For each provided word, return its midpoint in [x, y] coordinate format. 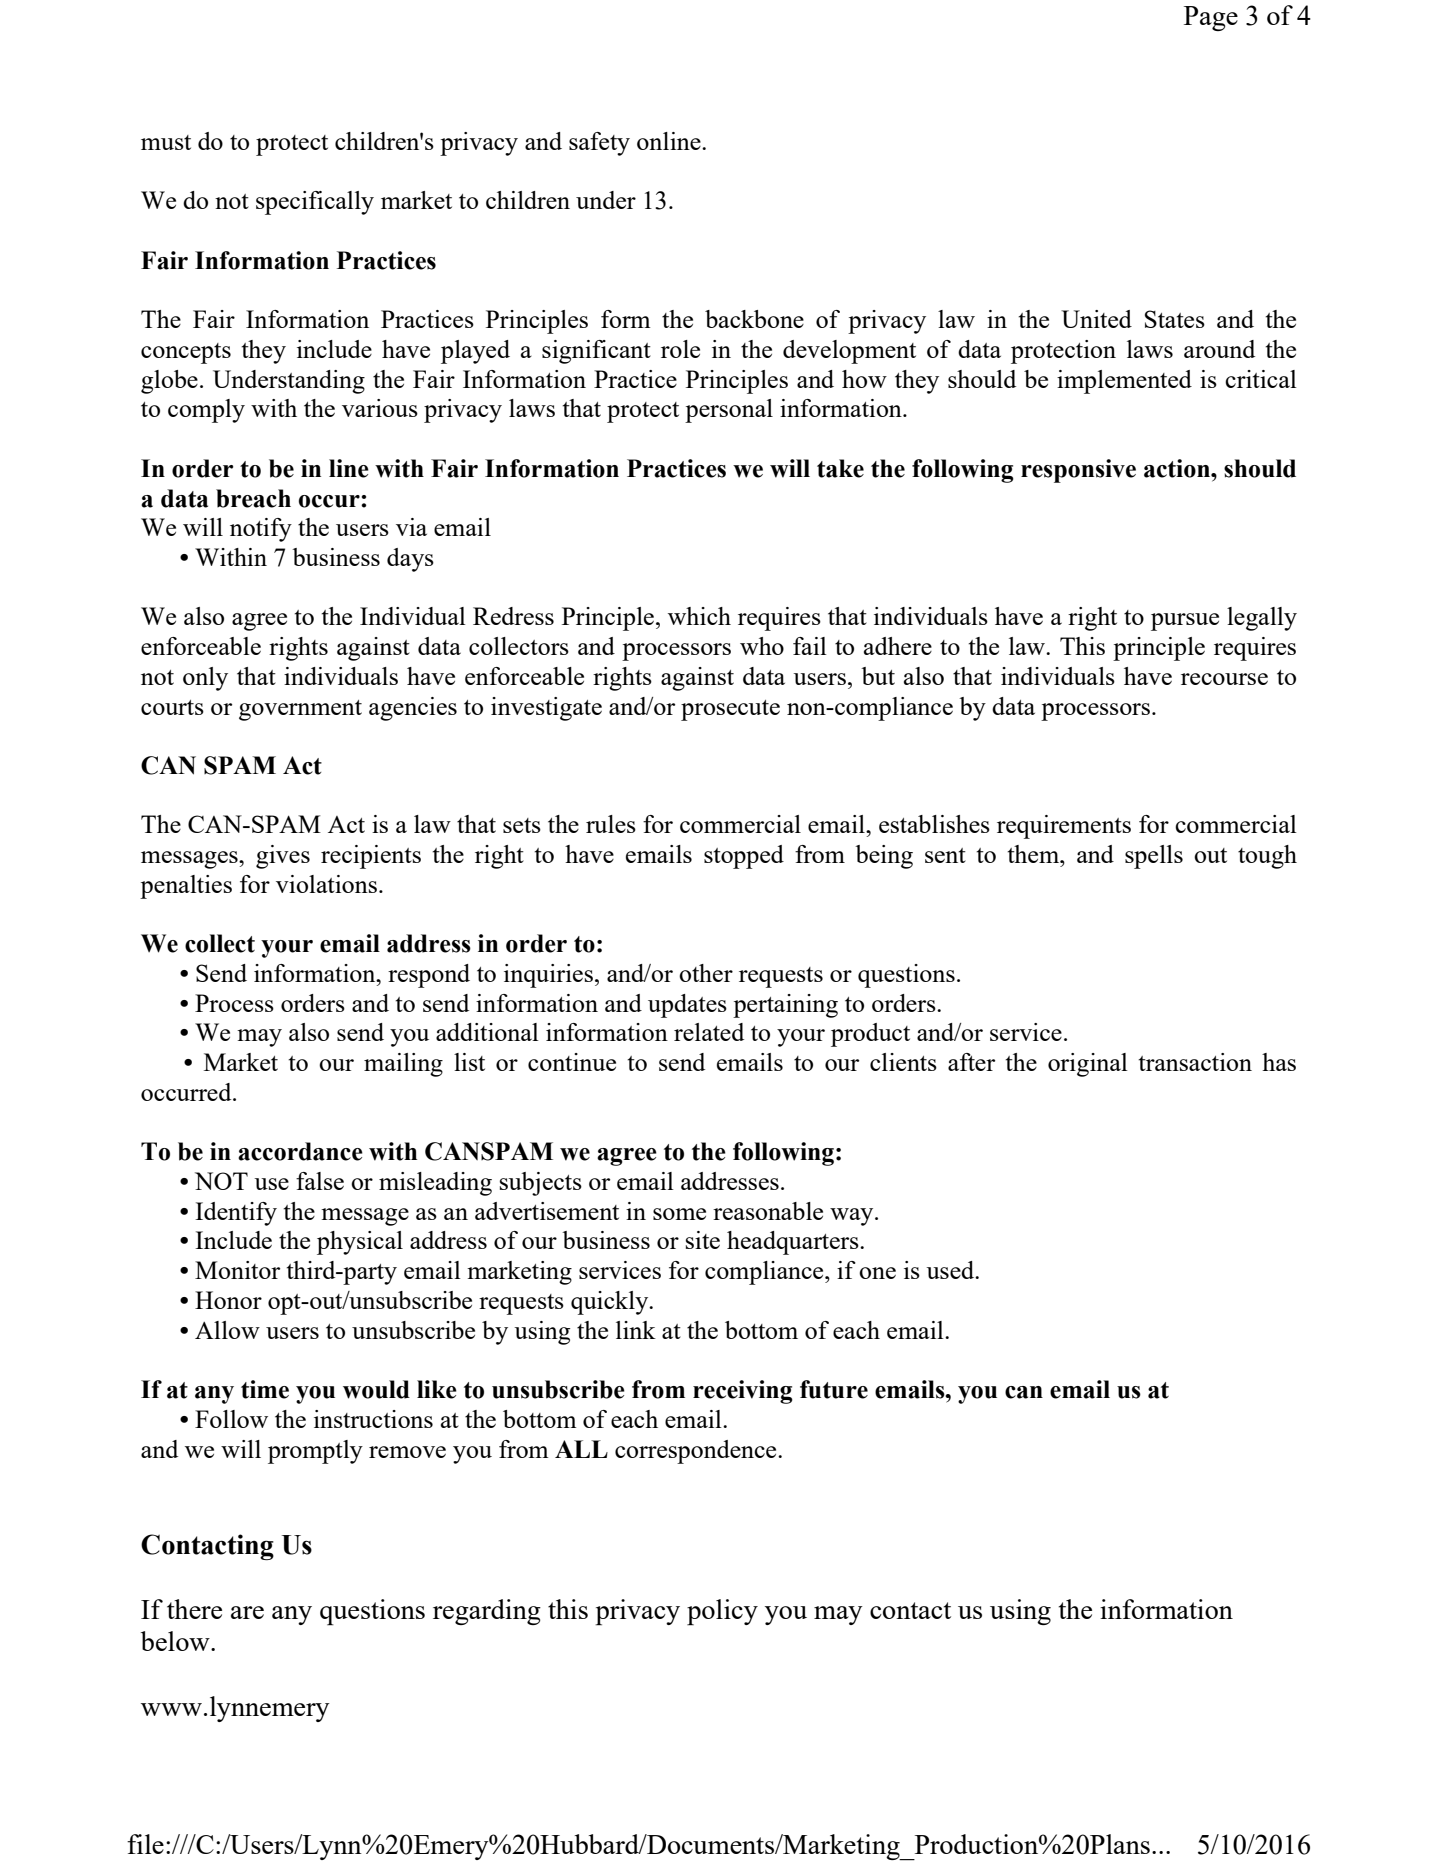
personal [729, 411]
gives [283, 857]
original [1088, 1065]
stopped [744, 857]
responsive [1078, 471]
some [679, 1214]
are [247, 1612]
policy [722, 1612]
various [380, 408]
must [166, 142]
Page [1211, 18]
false [320, 1181]
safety [599, 144]
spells [1154, 857]
